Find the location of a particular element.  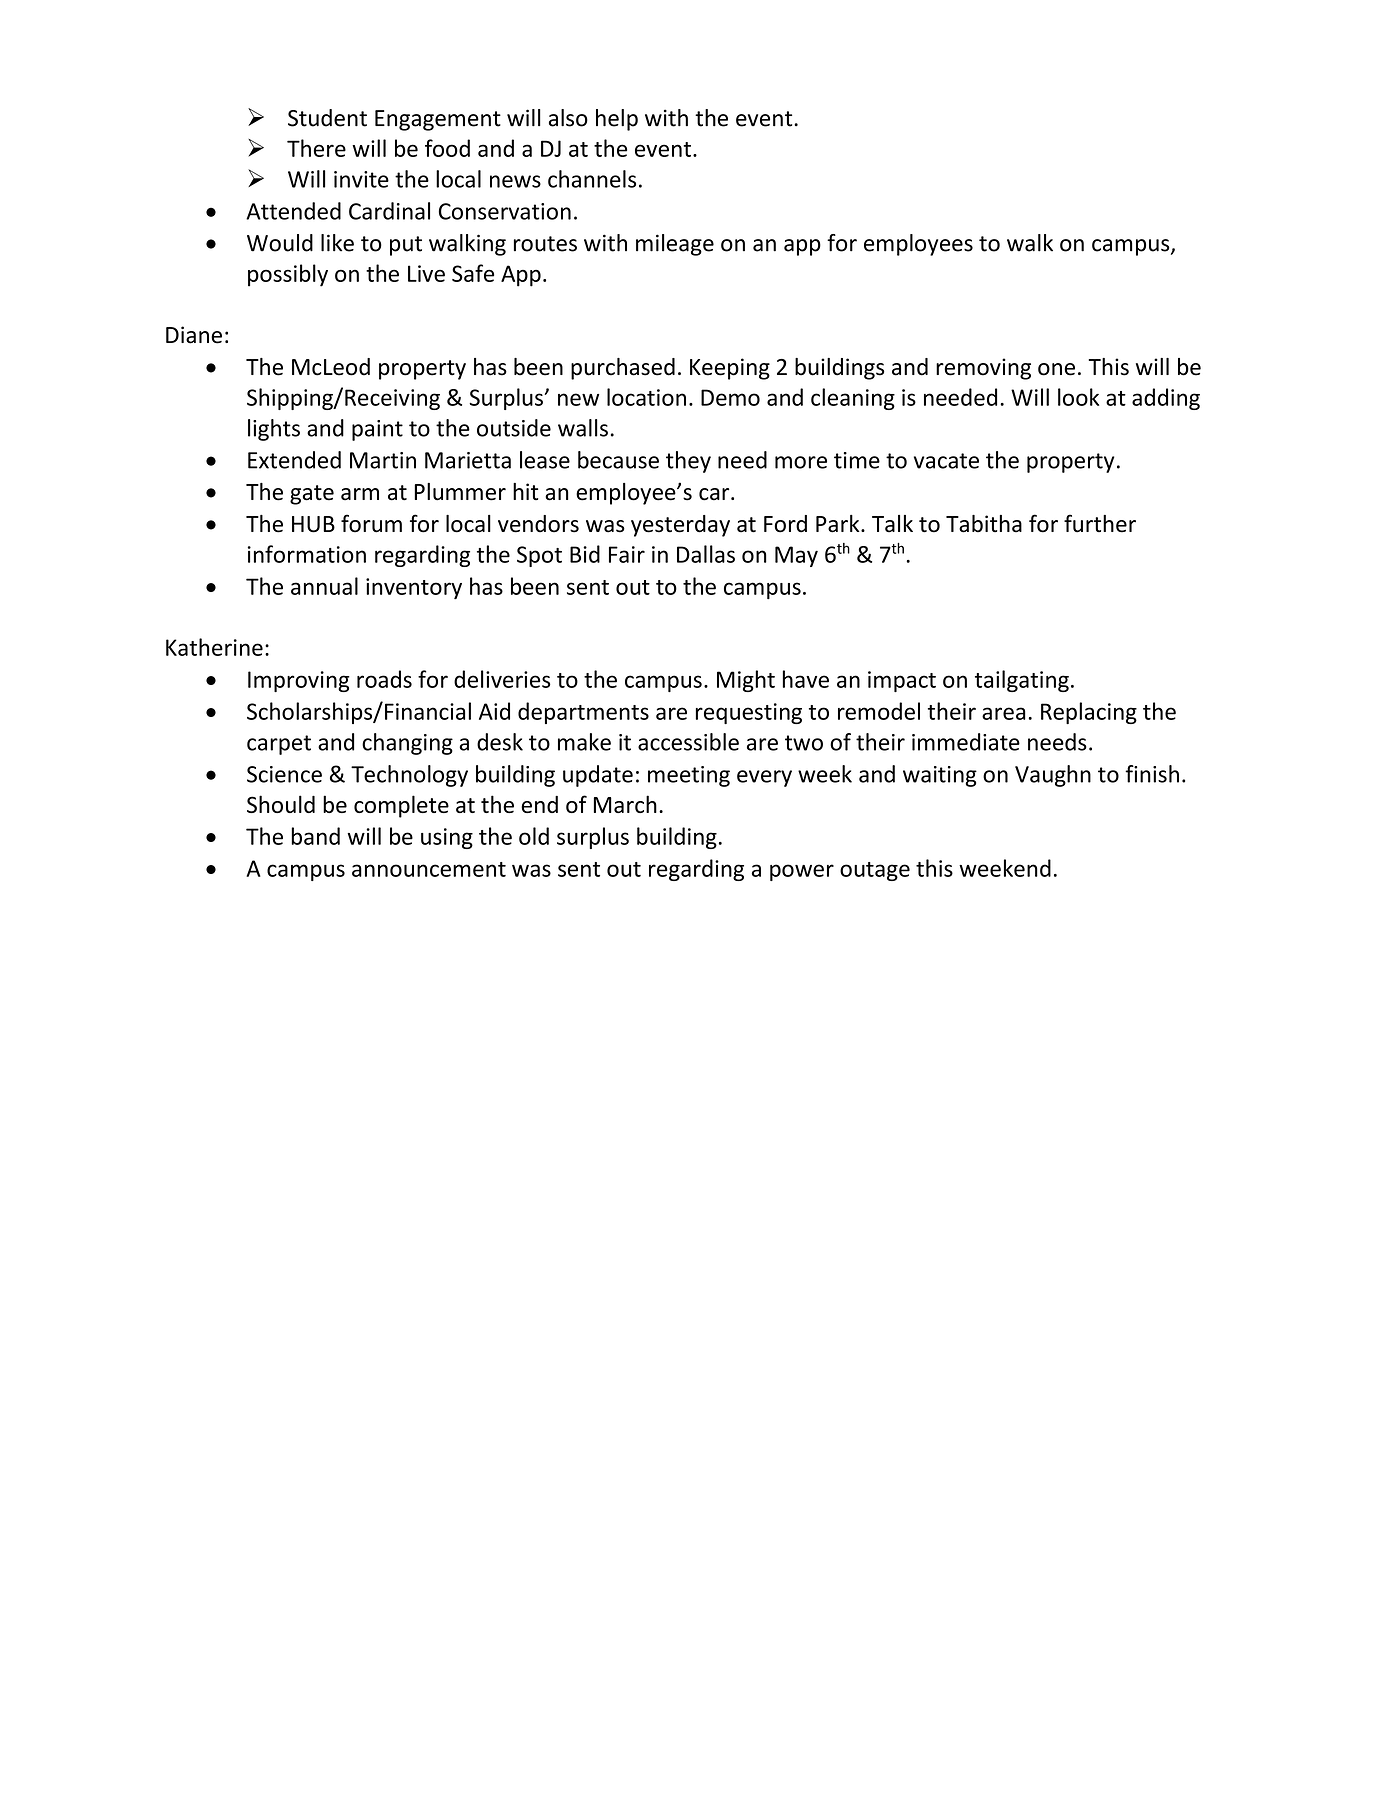

band is located at coordinates (315, 836).
